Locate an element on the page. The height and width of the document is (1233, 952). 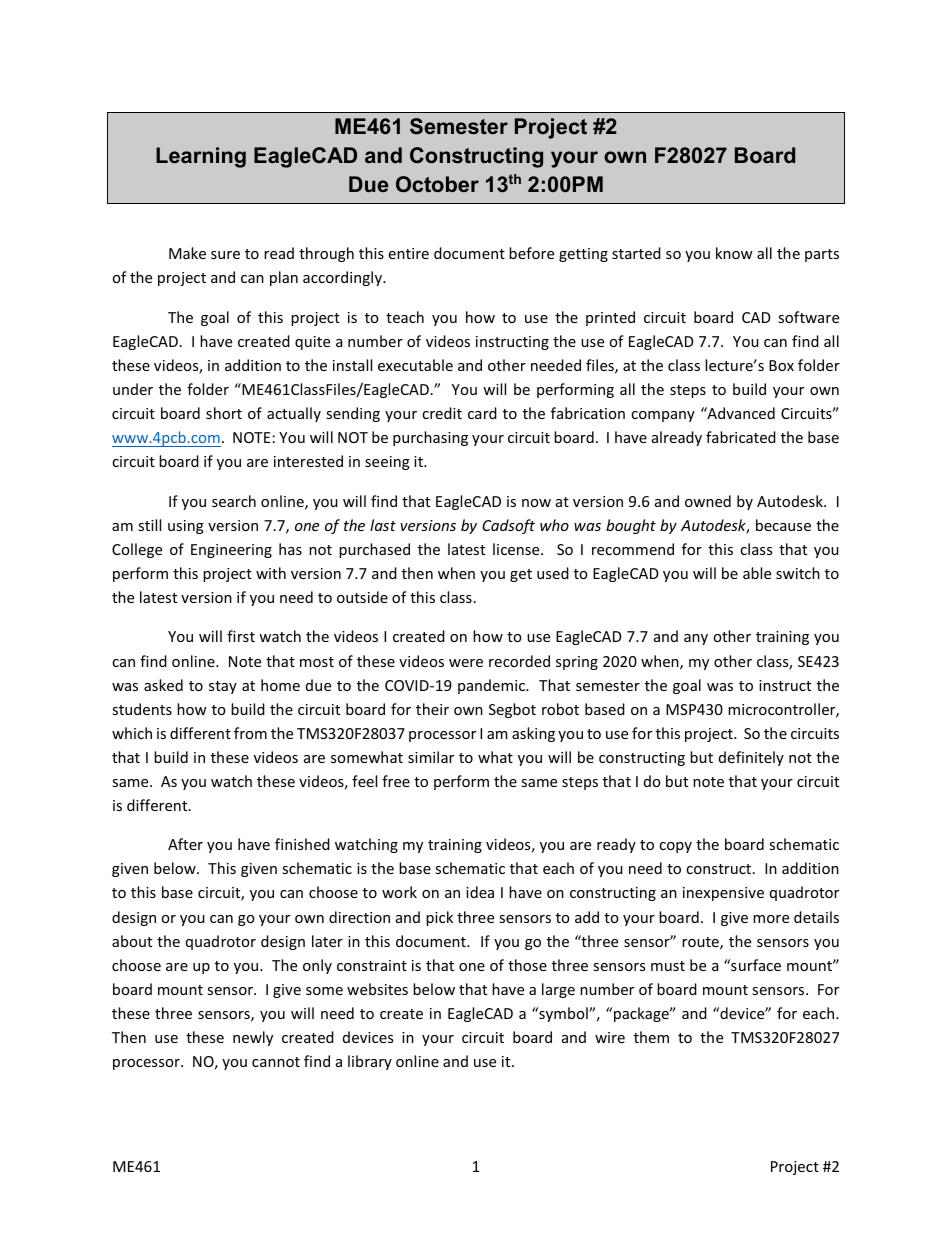
symbol is located at coordinates (563, 1014).
